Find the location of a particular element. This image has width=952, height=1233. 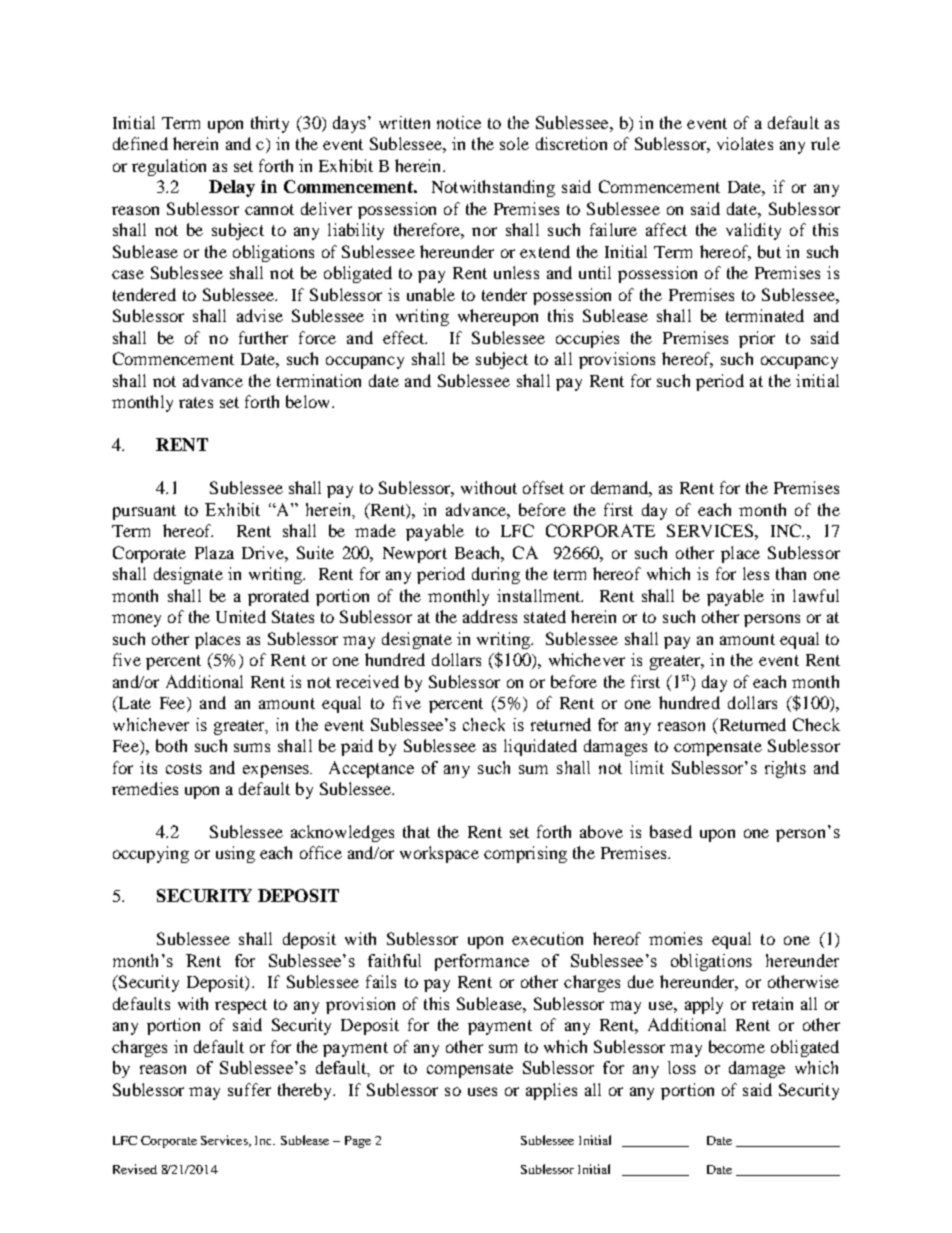

regulation is located at coordinates (169, 167).
